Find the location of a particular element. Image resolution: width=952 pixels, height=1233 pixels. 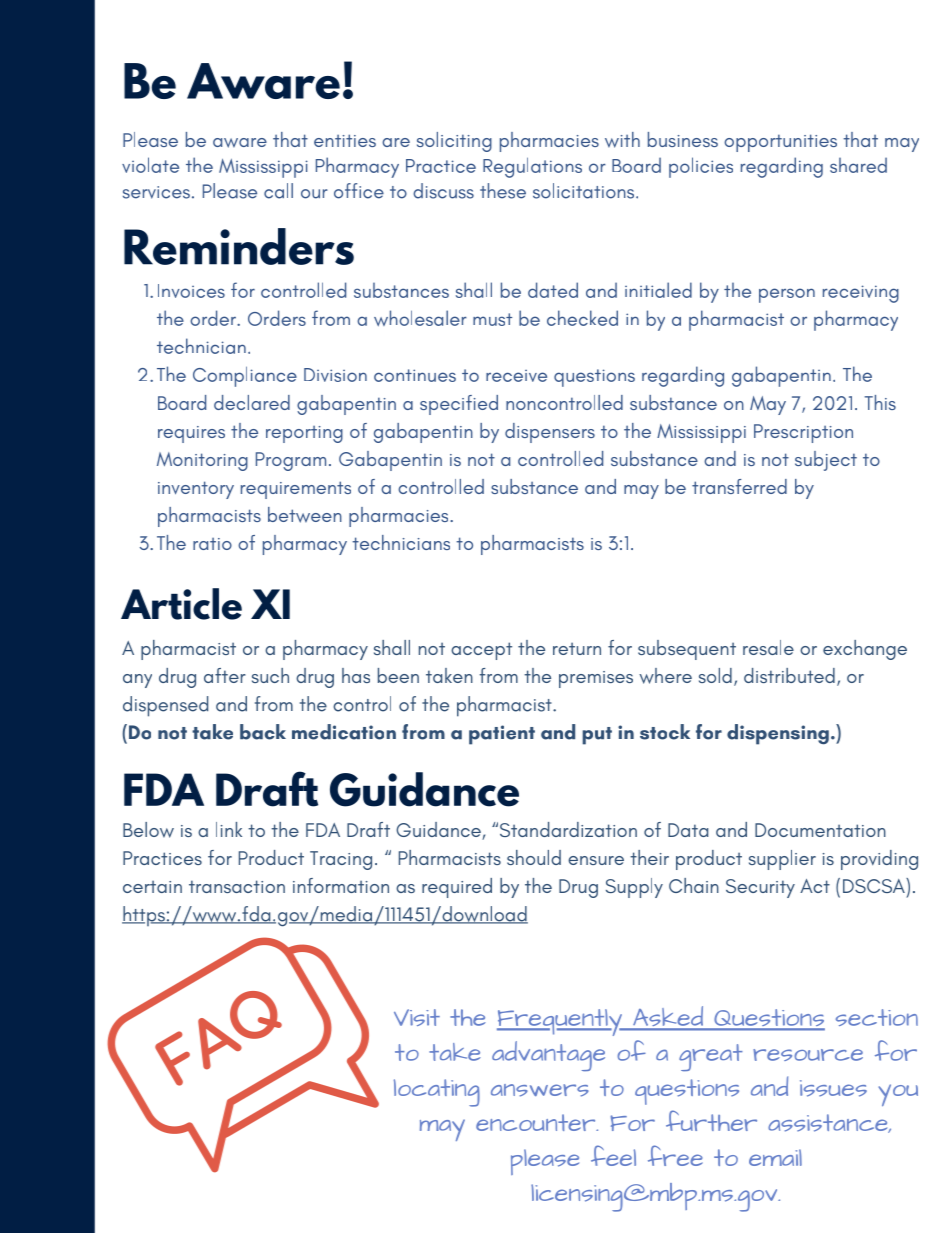

call is located at coordinates (278, 191).
